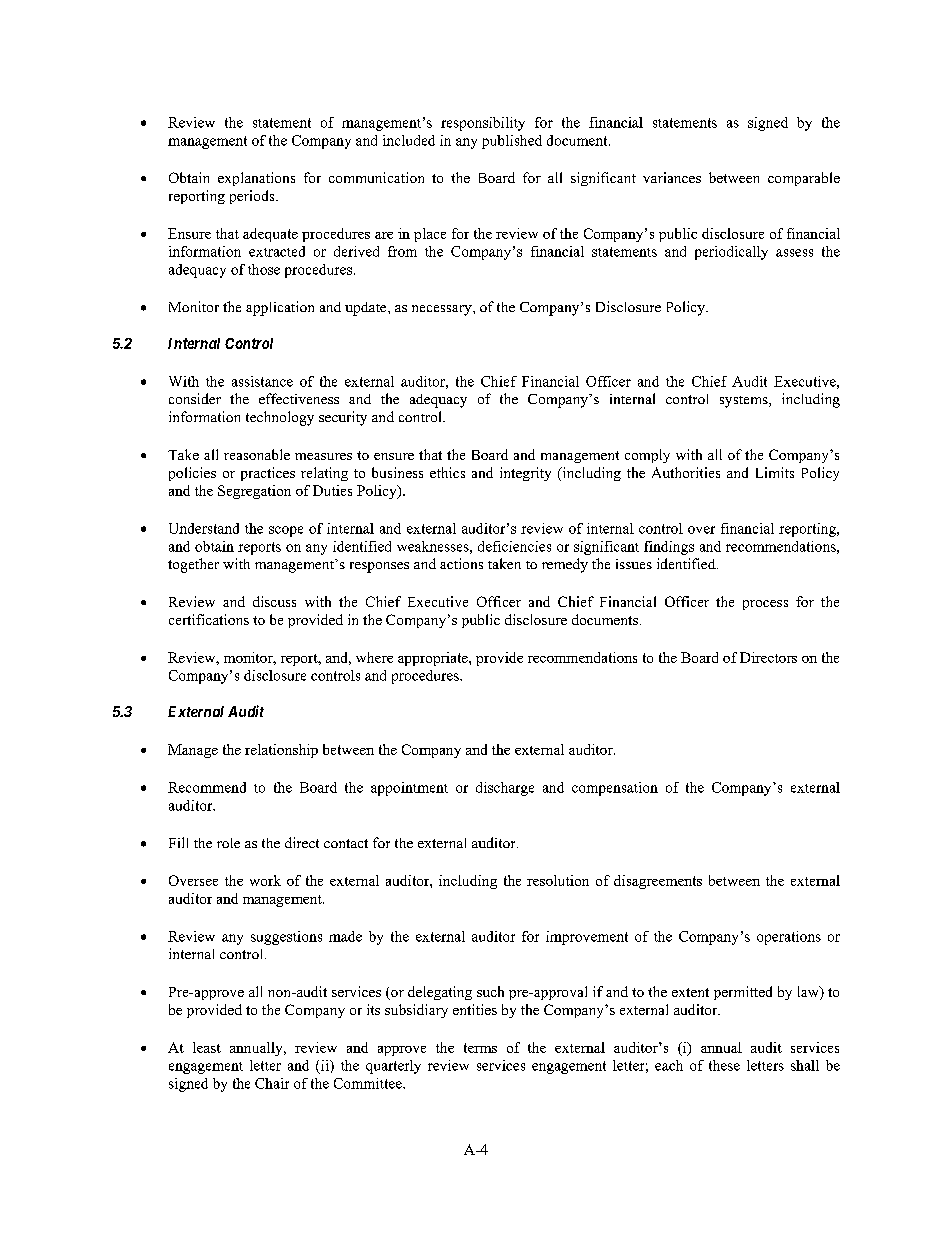 The width and height of the screenshot is (952, 1233). I want to click on variances, so click(672, 177).
